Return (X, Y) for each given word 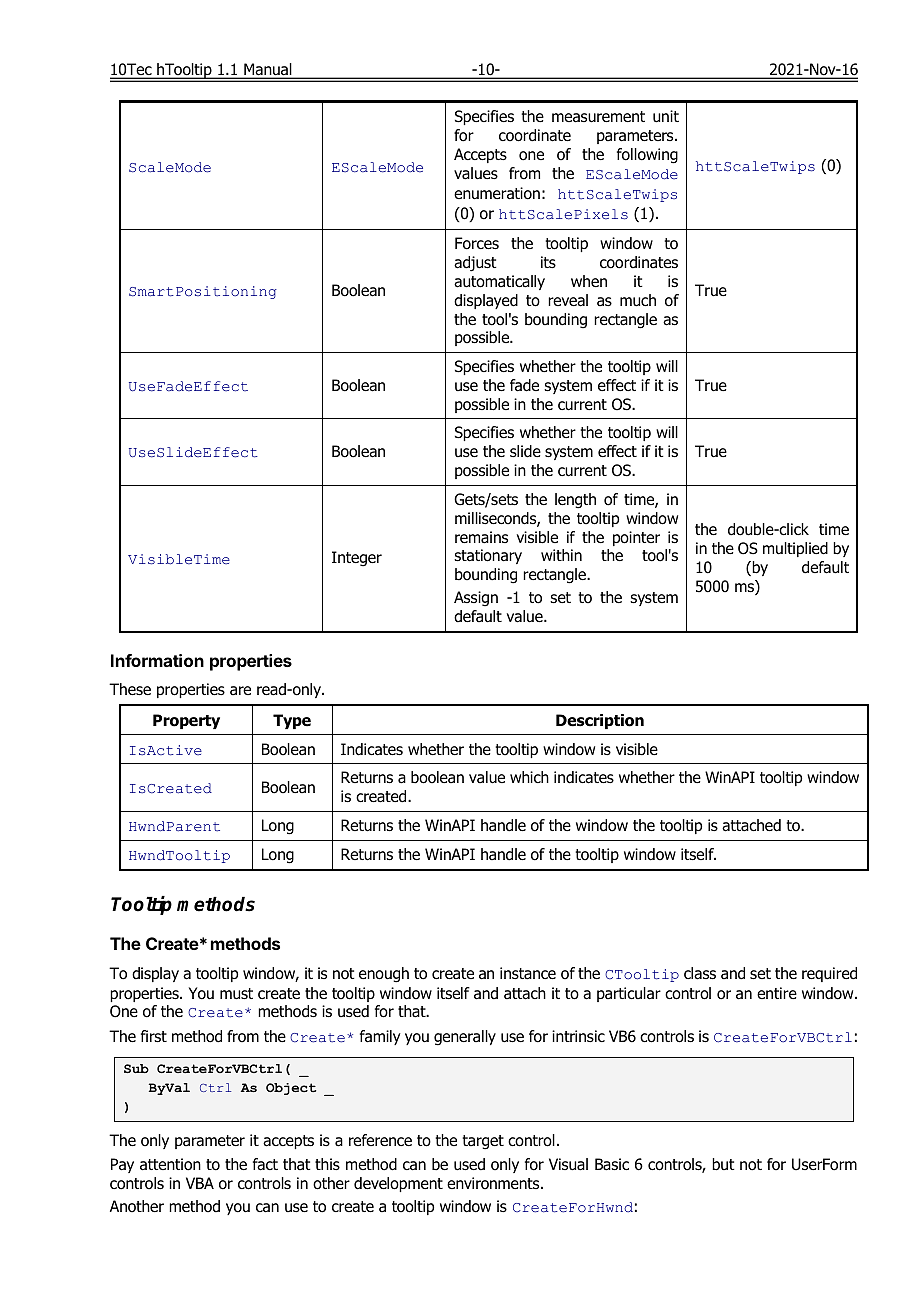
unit (666, 116)
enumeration (497, 193)
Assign (476, 599)
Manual (268, 70)
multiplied (795, 549)
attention (170, 1164)
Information (157, 660)
